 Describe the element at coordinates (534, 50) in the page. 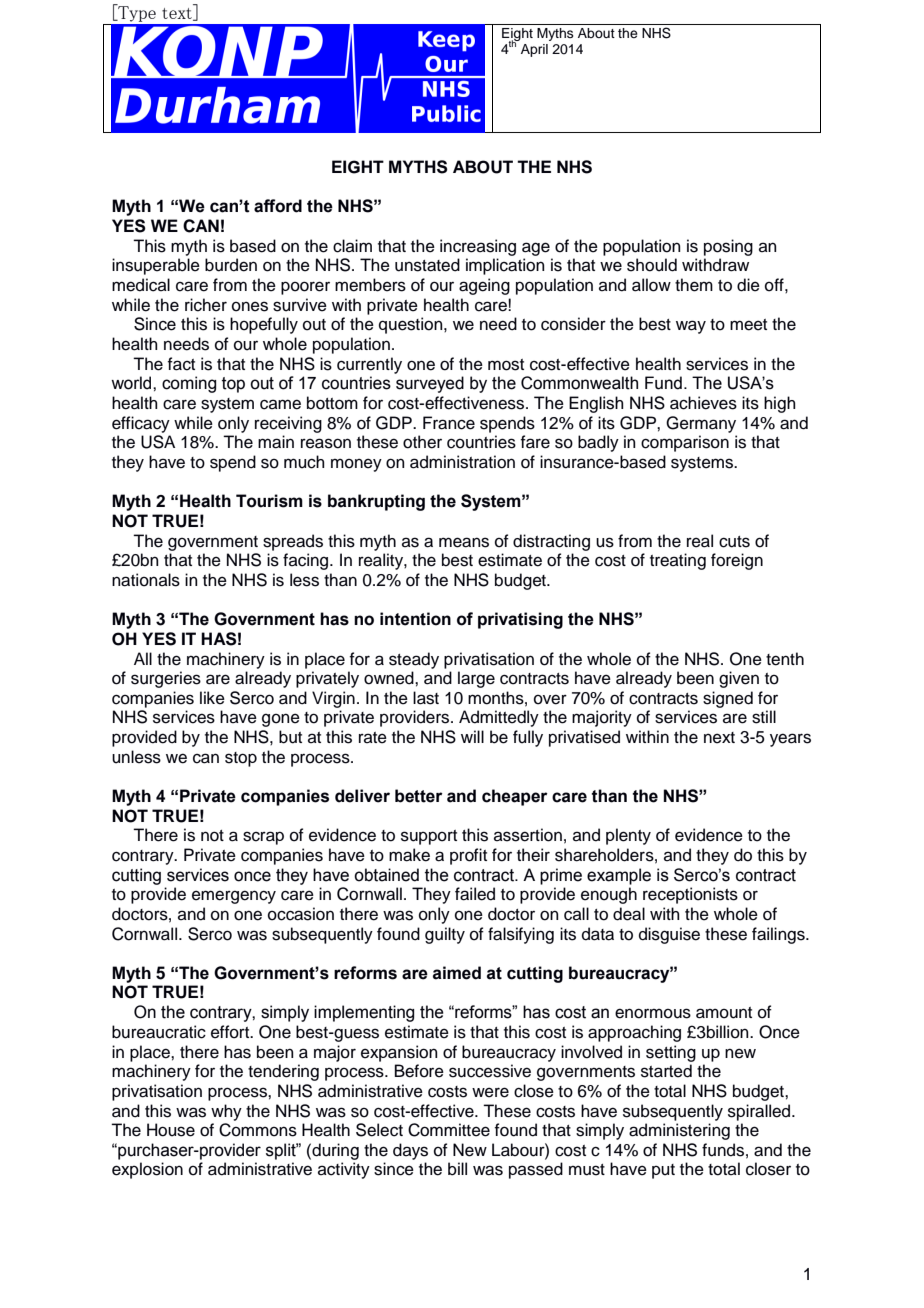

I see `April` at that location.
